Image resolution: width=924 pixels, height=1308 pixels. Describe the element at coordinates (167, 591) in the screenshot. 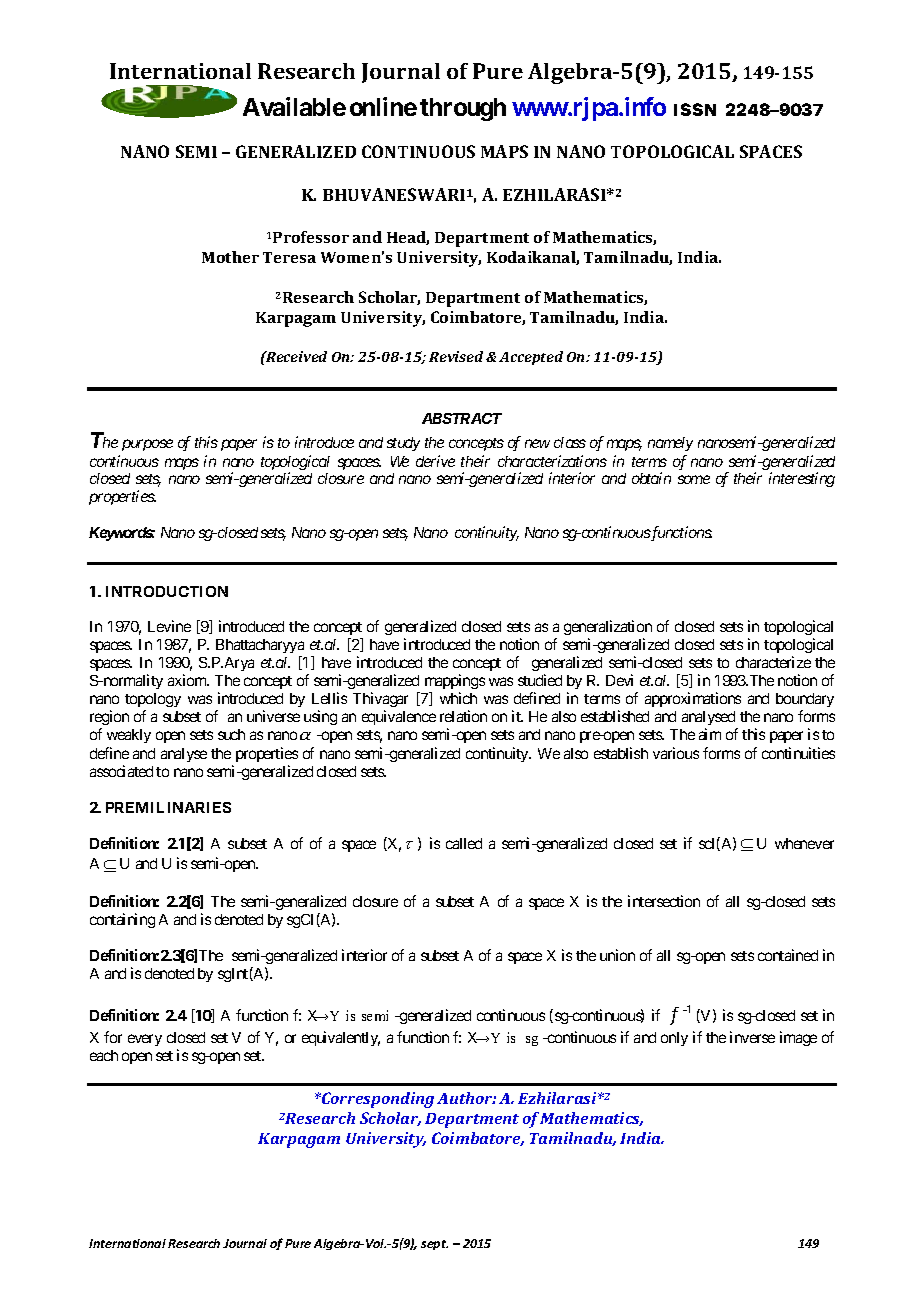

I see `INTRODUCTION` at that location.
